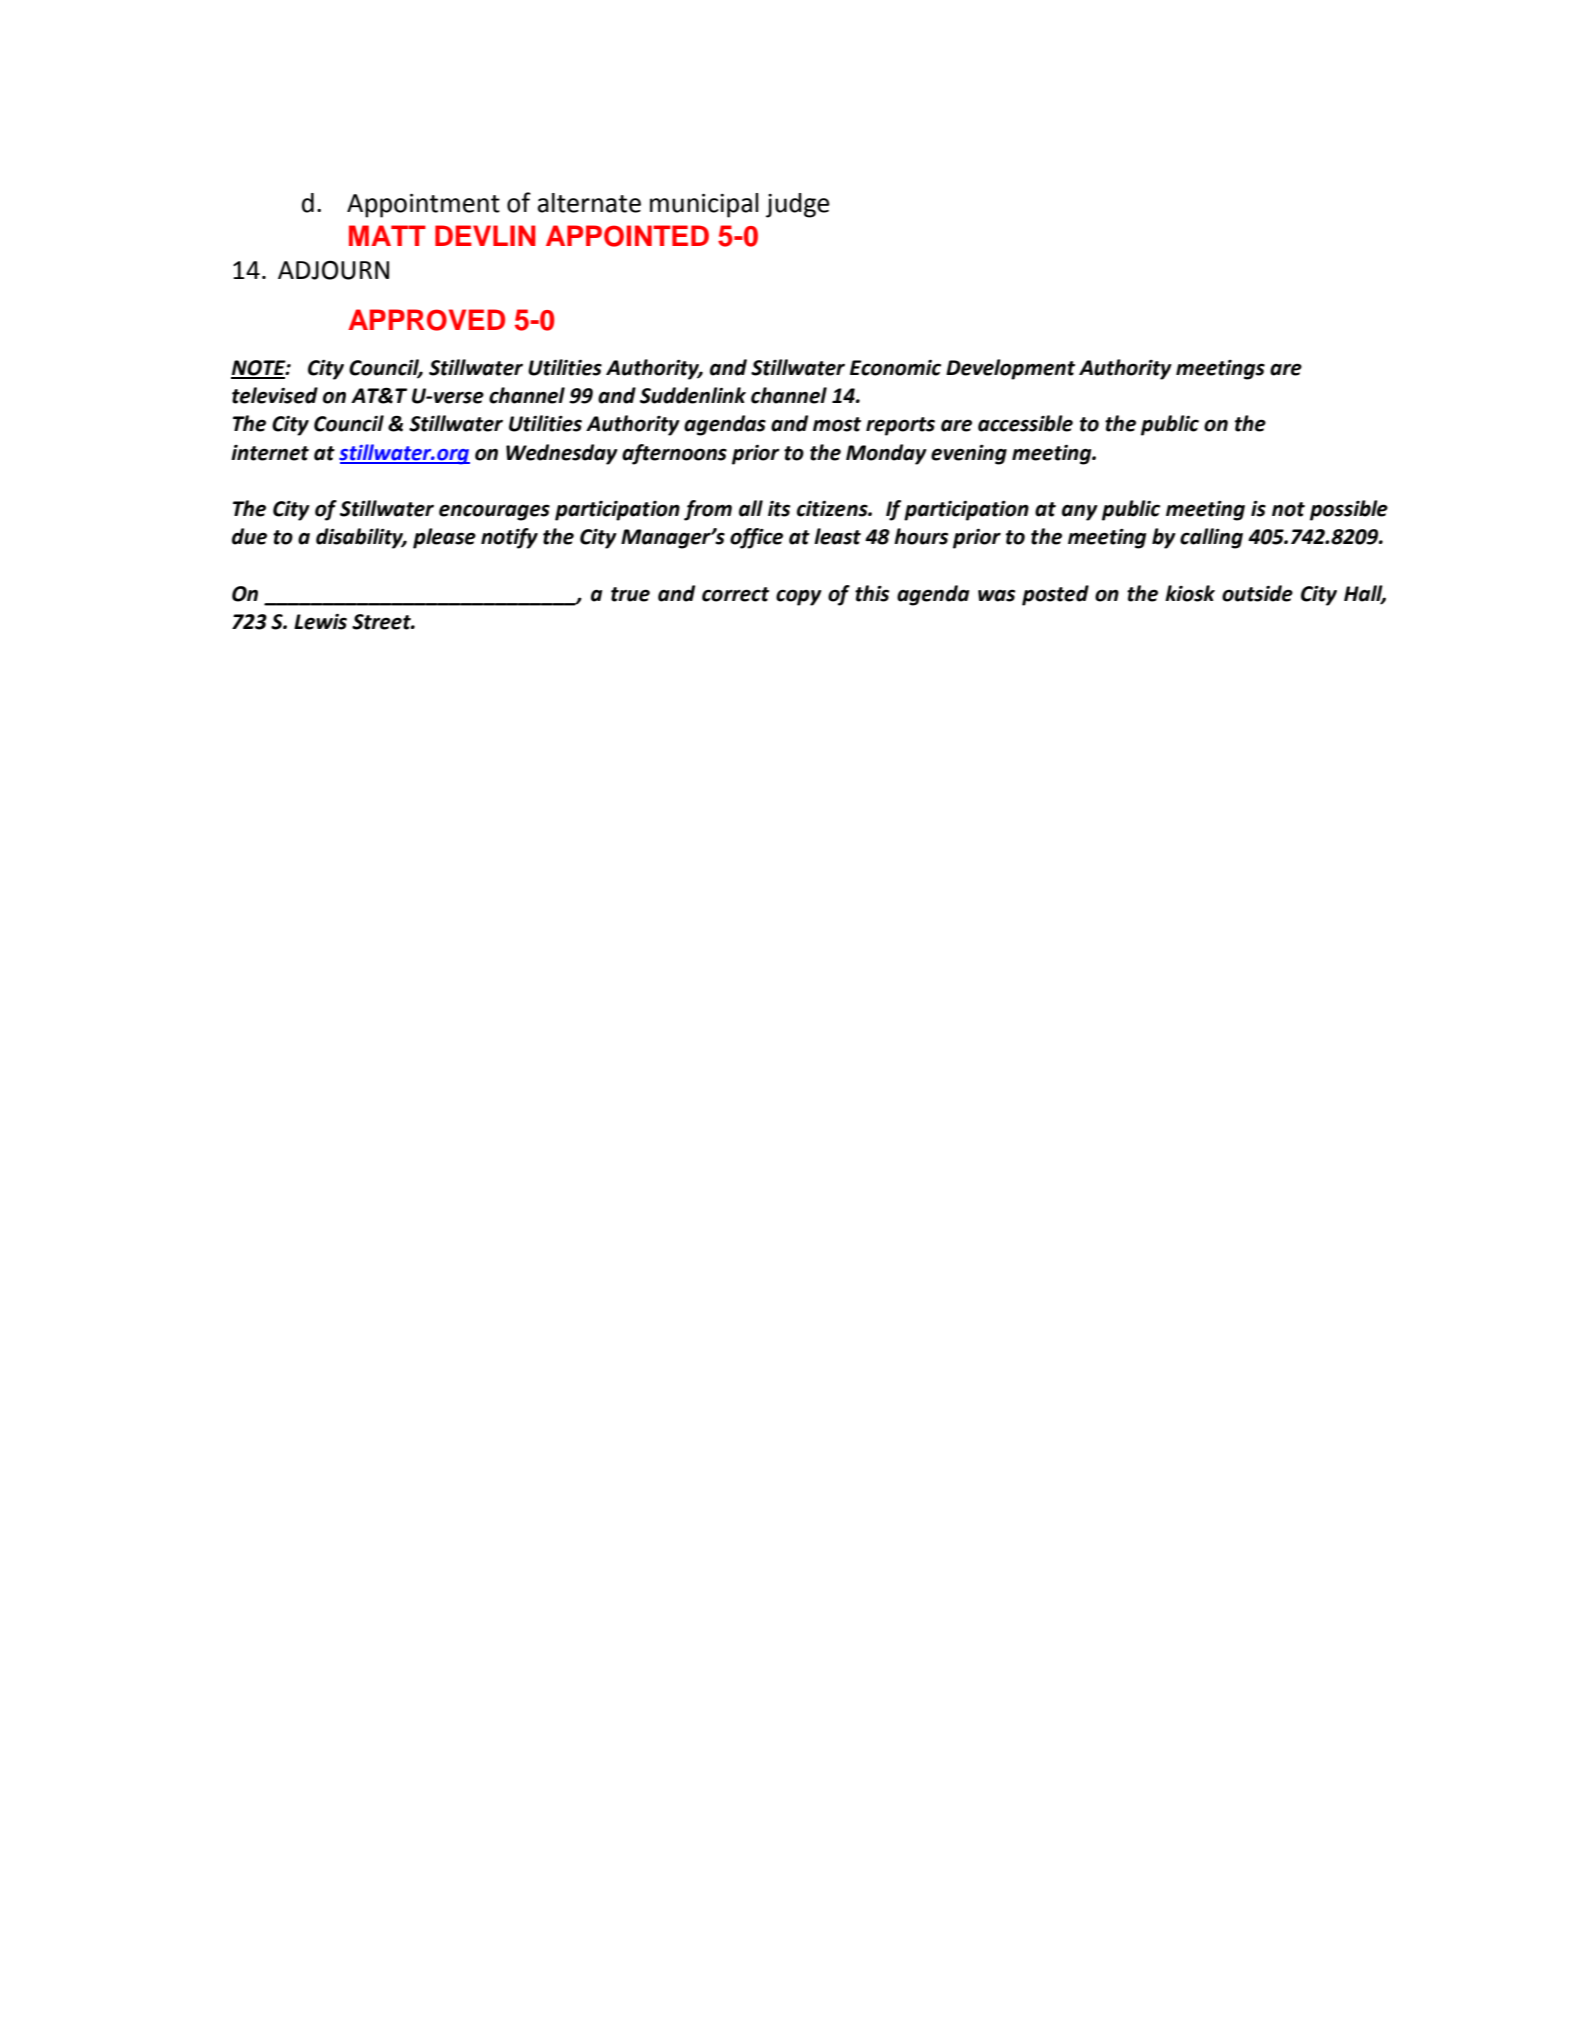  What do you see at coordinates (798, 205) in the document?
I see `judge` at bounding box center [798, 205].
